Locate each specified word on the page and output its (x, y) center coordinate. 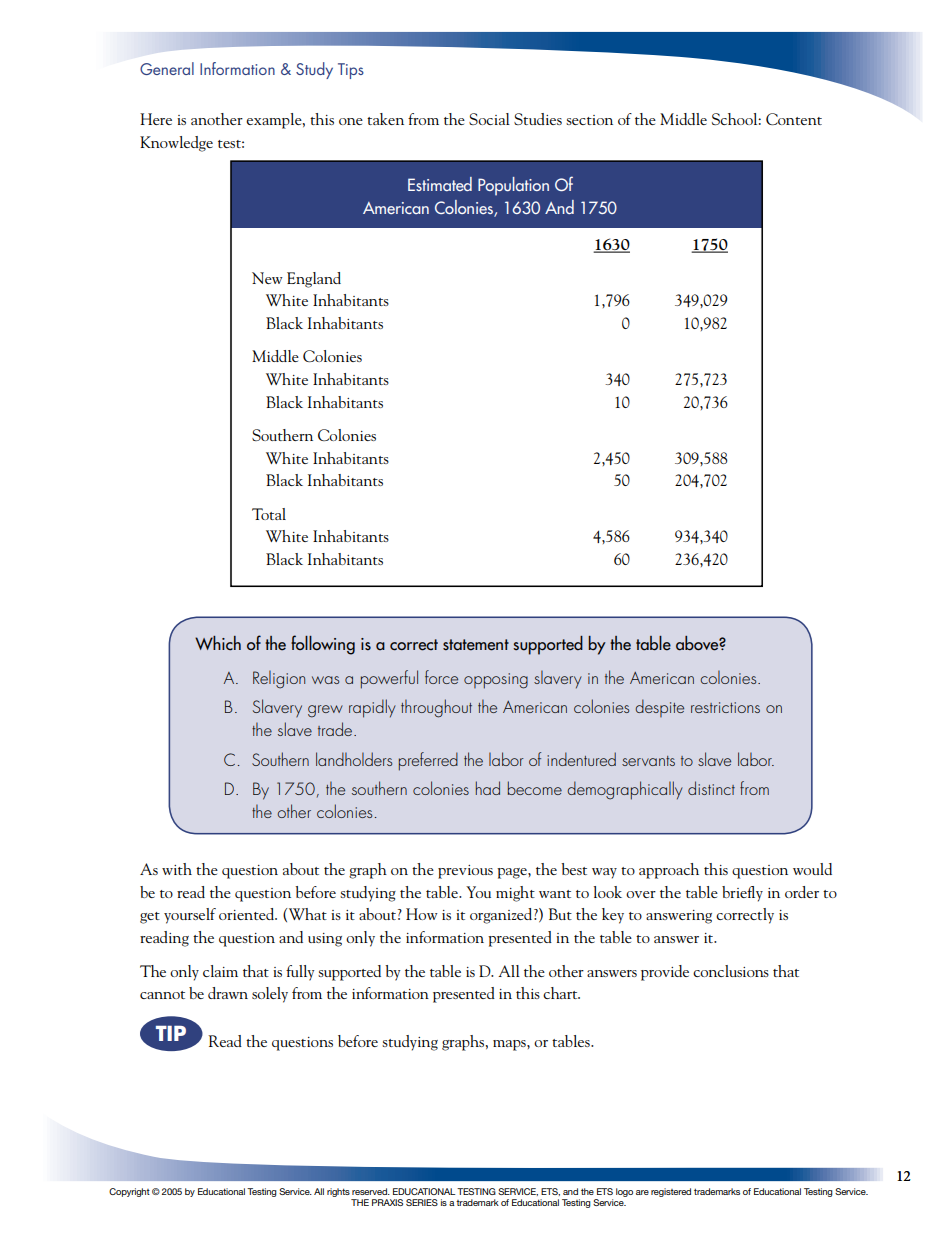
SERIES (422, 1202)
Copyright (129, 1192)
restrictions (725, 707)
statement (476, 645)
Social (489, 119)
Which (218, 643)
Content (794, 119)
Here (156, 119)
